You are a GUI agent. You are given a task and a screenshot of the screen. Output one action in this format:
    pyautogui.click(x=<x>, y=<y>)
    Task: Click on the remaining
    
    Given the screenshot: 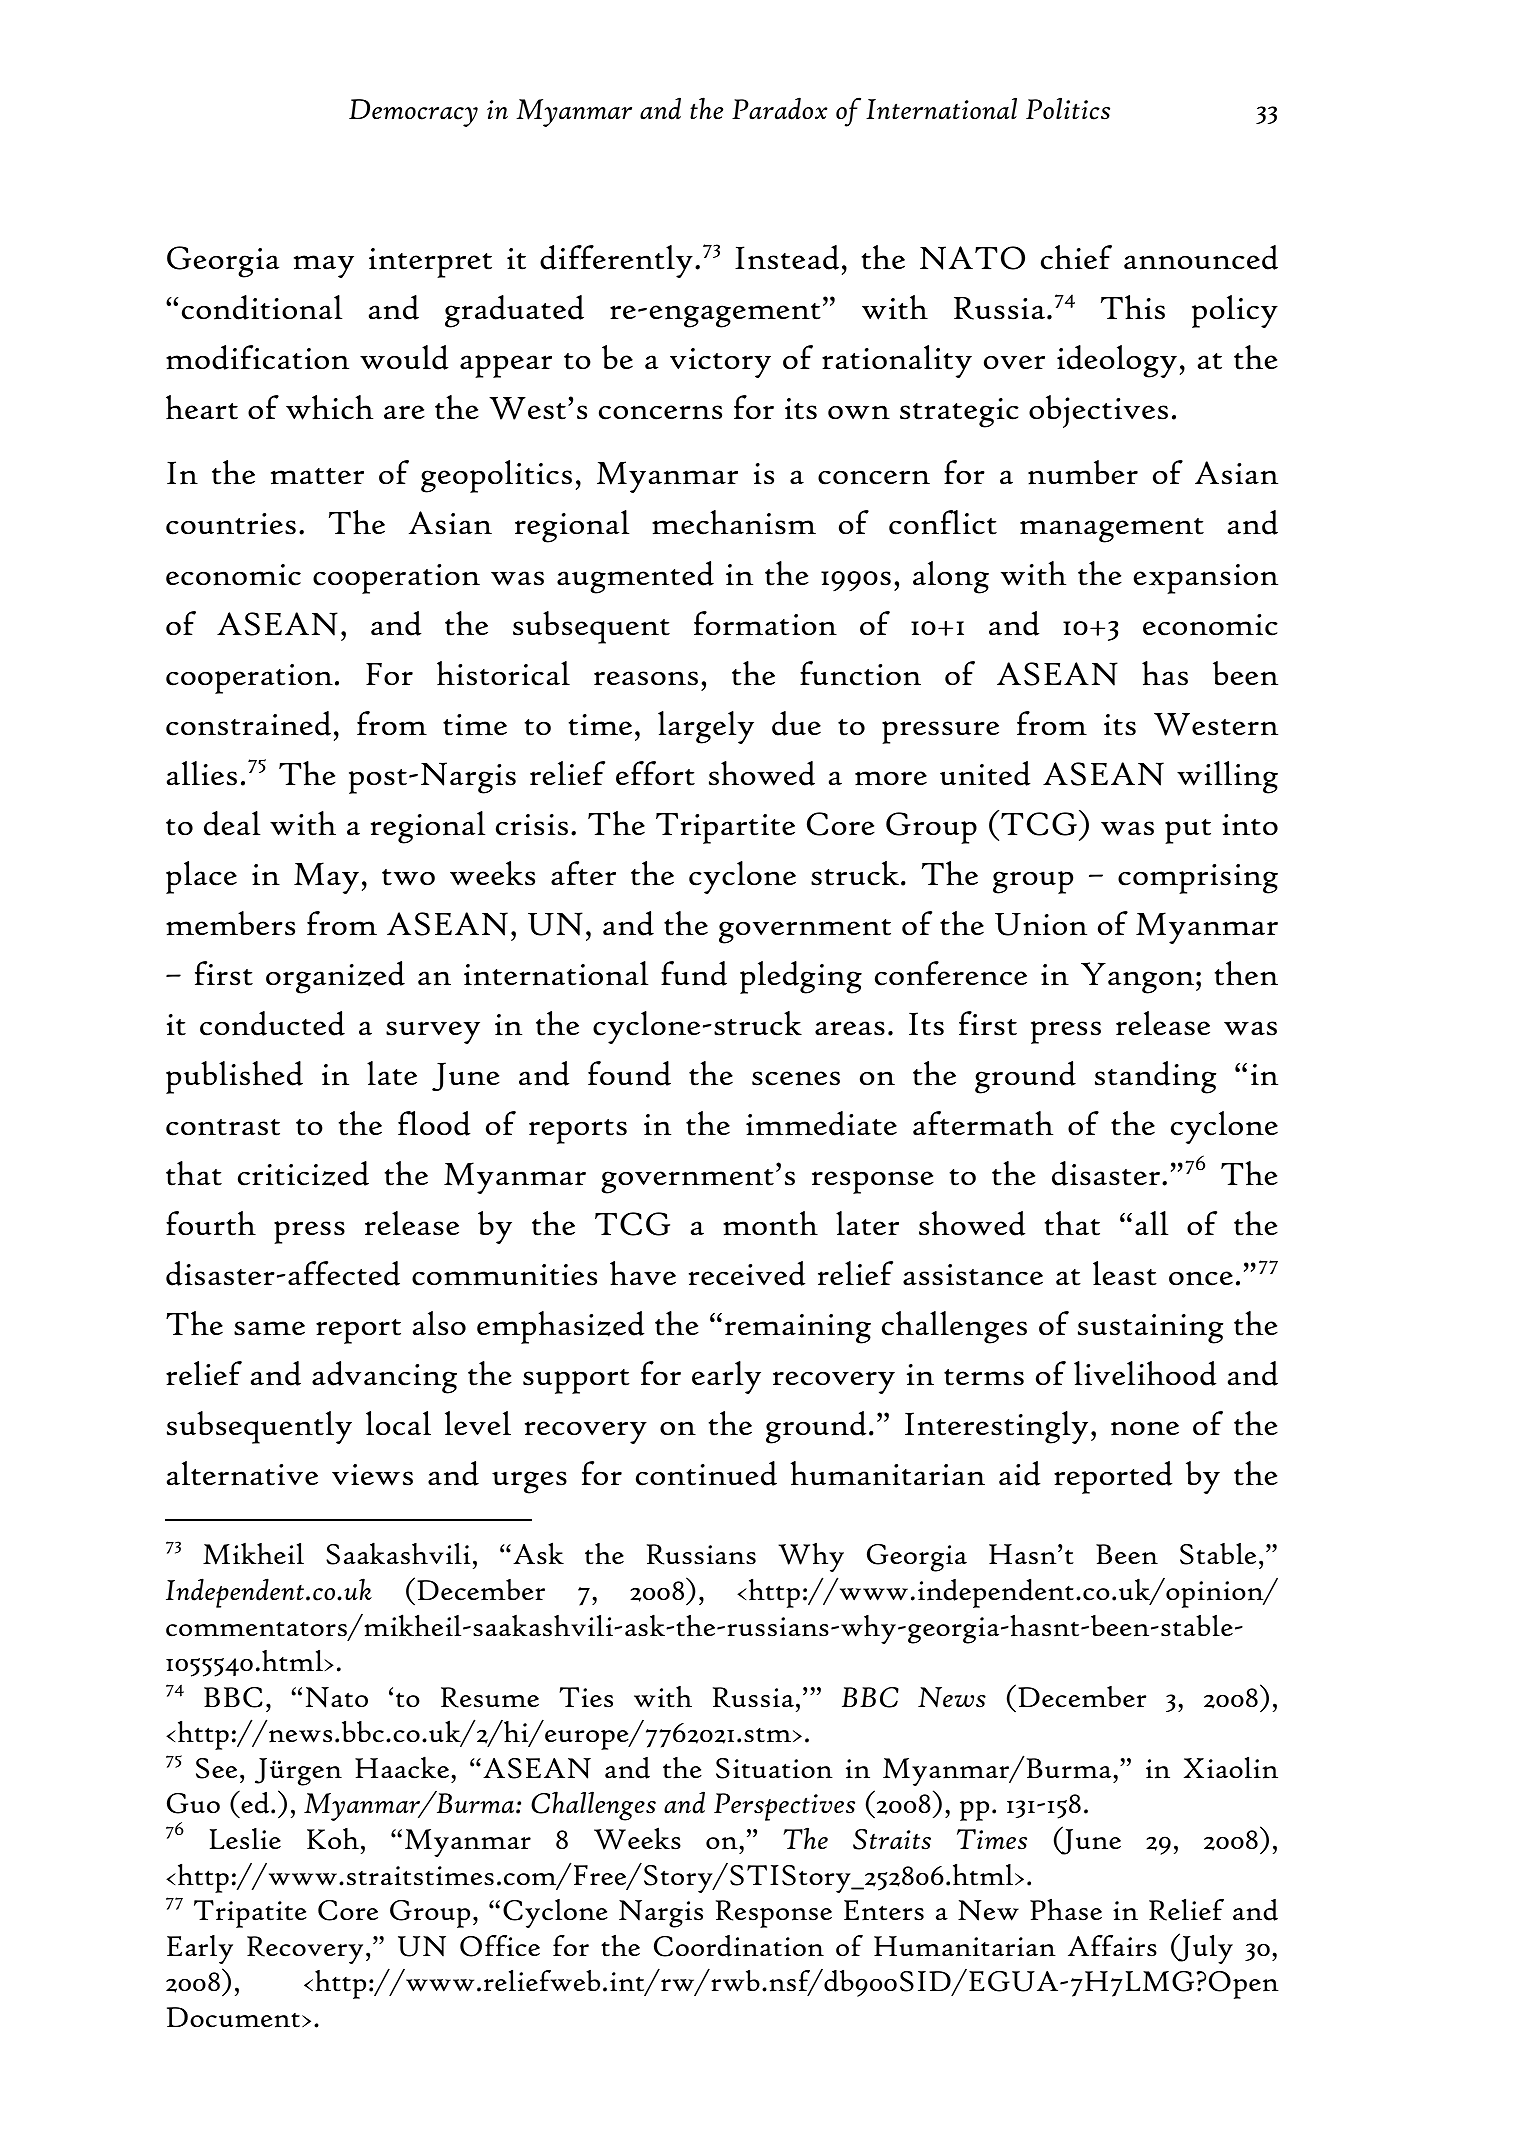 What is the action you would take?
    pyautogui.click(x=798, y=1329)
